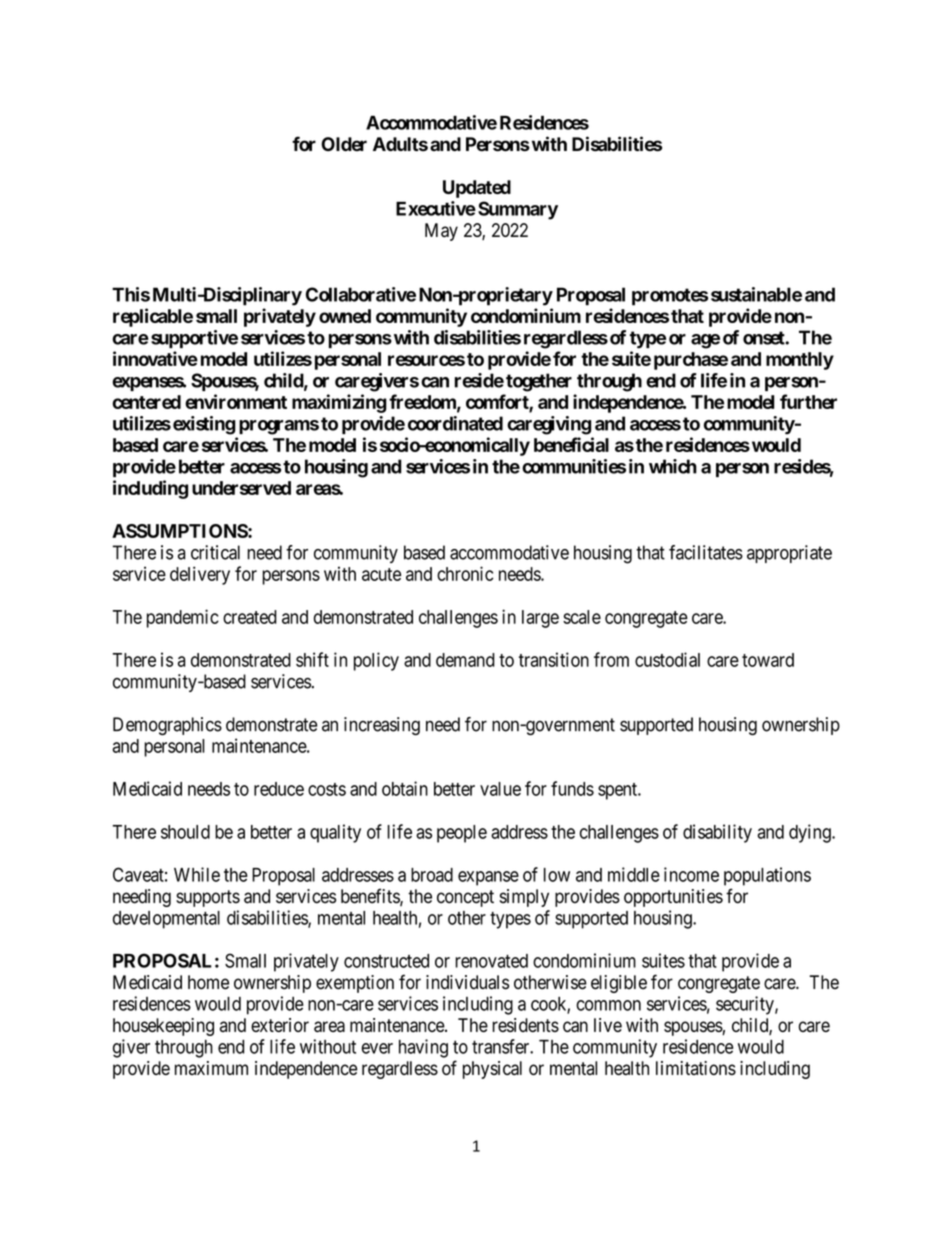  Describe the element at coordinates (280, 1025) in the screenshot. I see `exterior` at that location.
